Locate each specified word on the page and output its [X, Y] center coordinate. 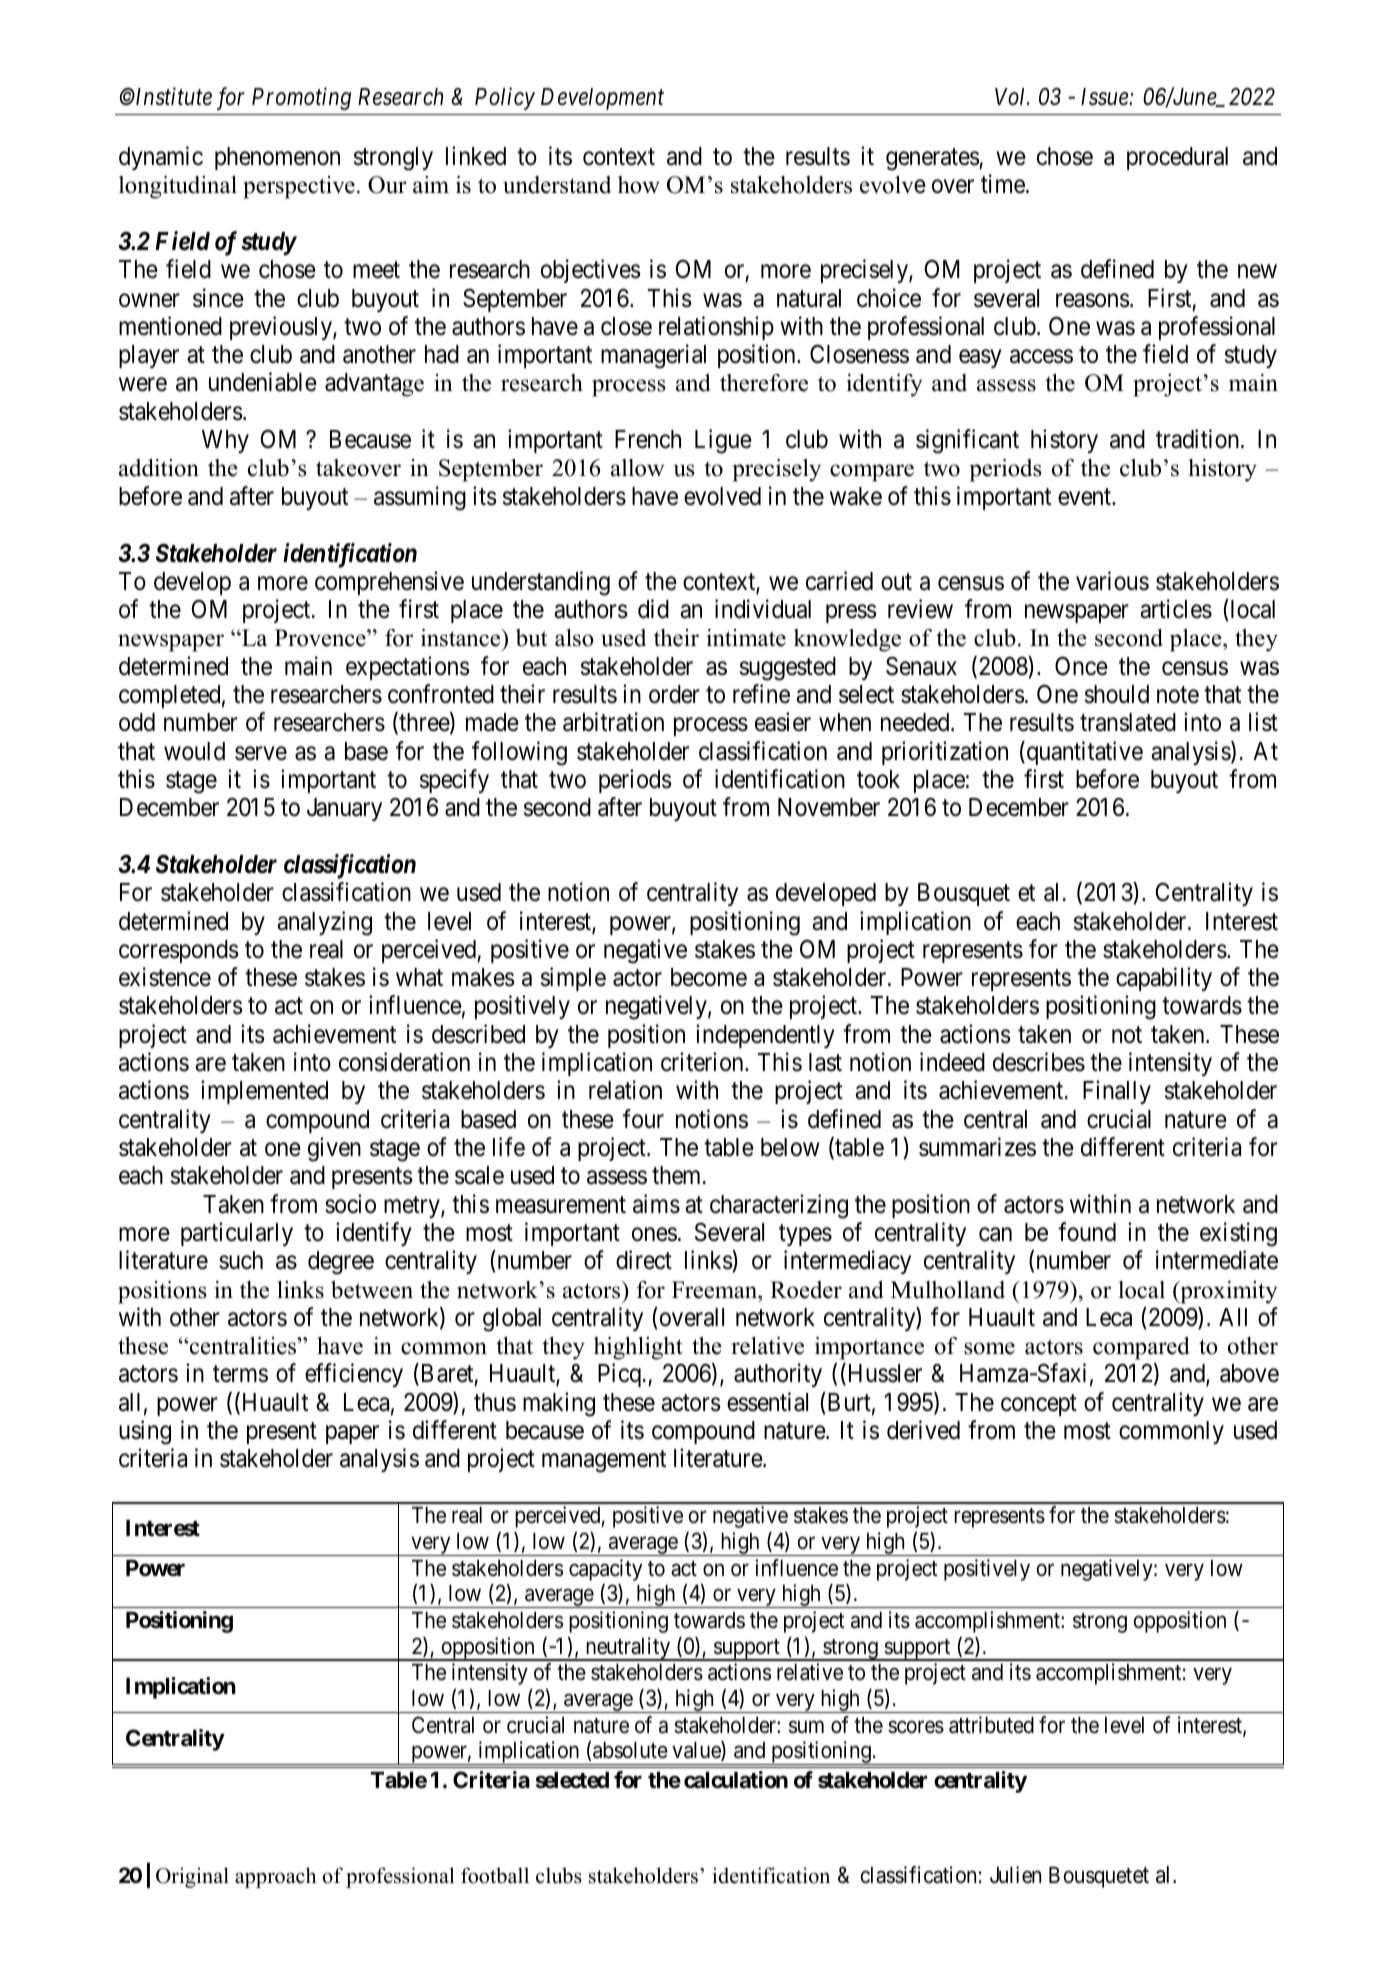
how [639, 185]
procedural [1177, 158]
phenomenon [277, 158]
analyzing [324, 923]
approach [275, 1877]
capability [1164, 979]
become [709, 977]
